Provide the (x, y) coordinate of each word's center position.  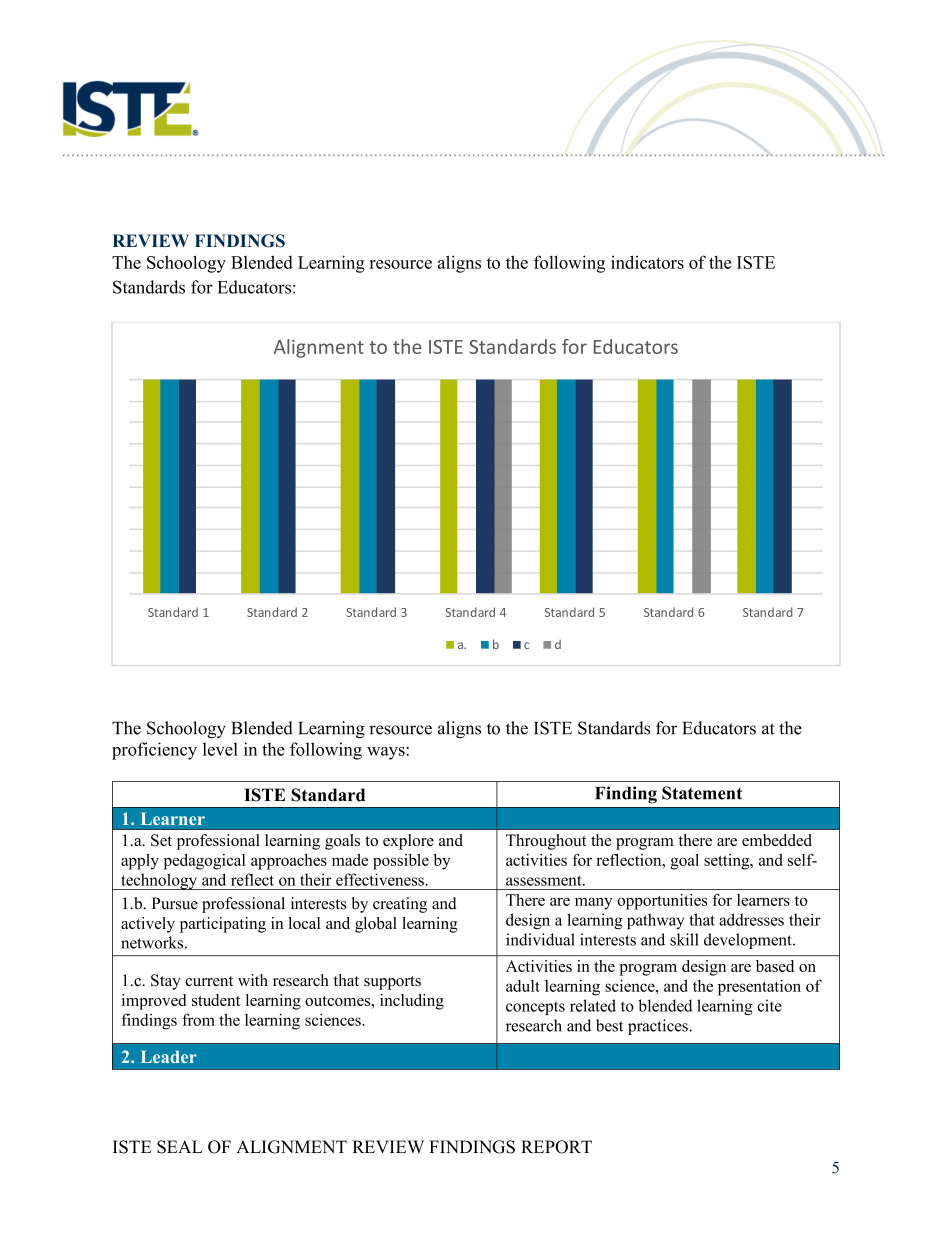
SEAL (180, 1147)
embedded (777, 840)
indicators (647, 262)
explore (408, 842)
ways (387, 753)
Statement (702, 793)
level (220, 749)
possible (401, 862)
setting (728, 862)
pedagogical (205, 862)
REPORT (556, 1147)
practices (659, 1027)
